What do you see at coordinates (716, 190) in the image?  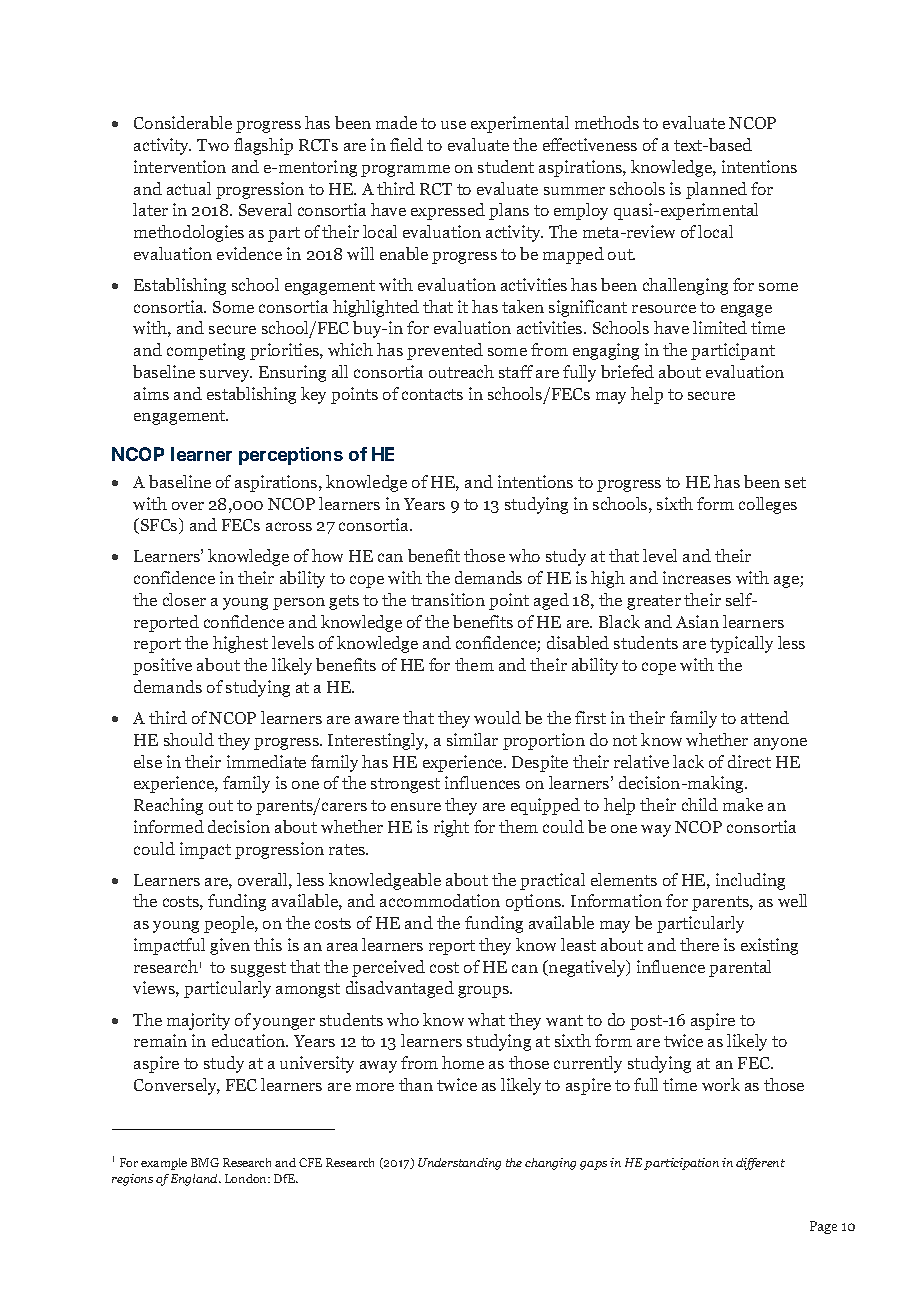 I see `planned` at bounding box center [716, 190].
